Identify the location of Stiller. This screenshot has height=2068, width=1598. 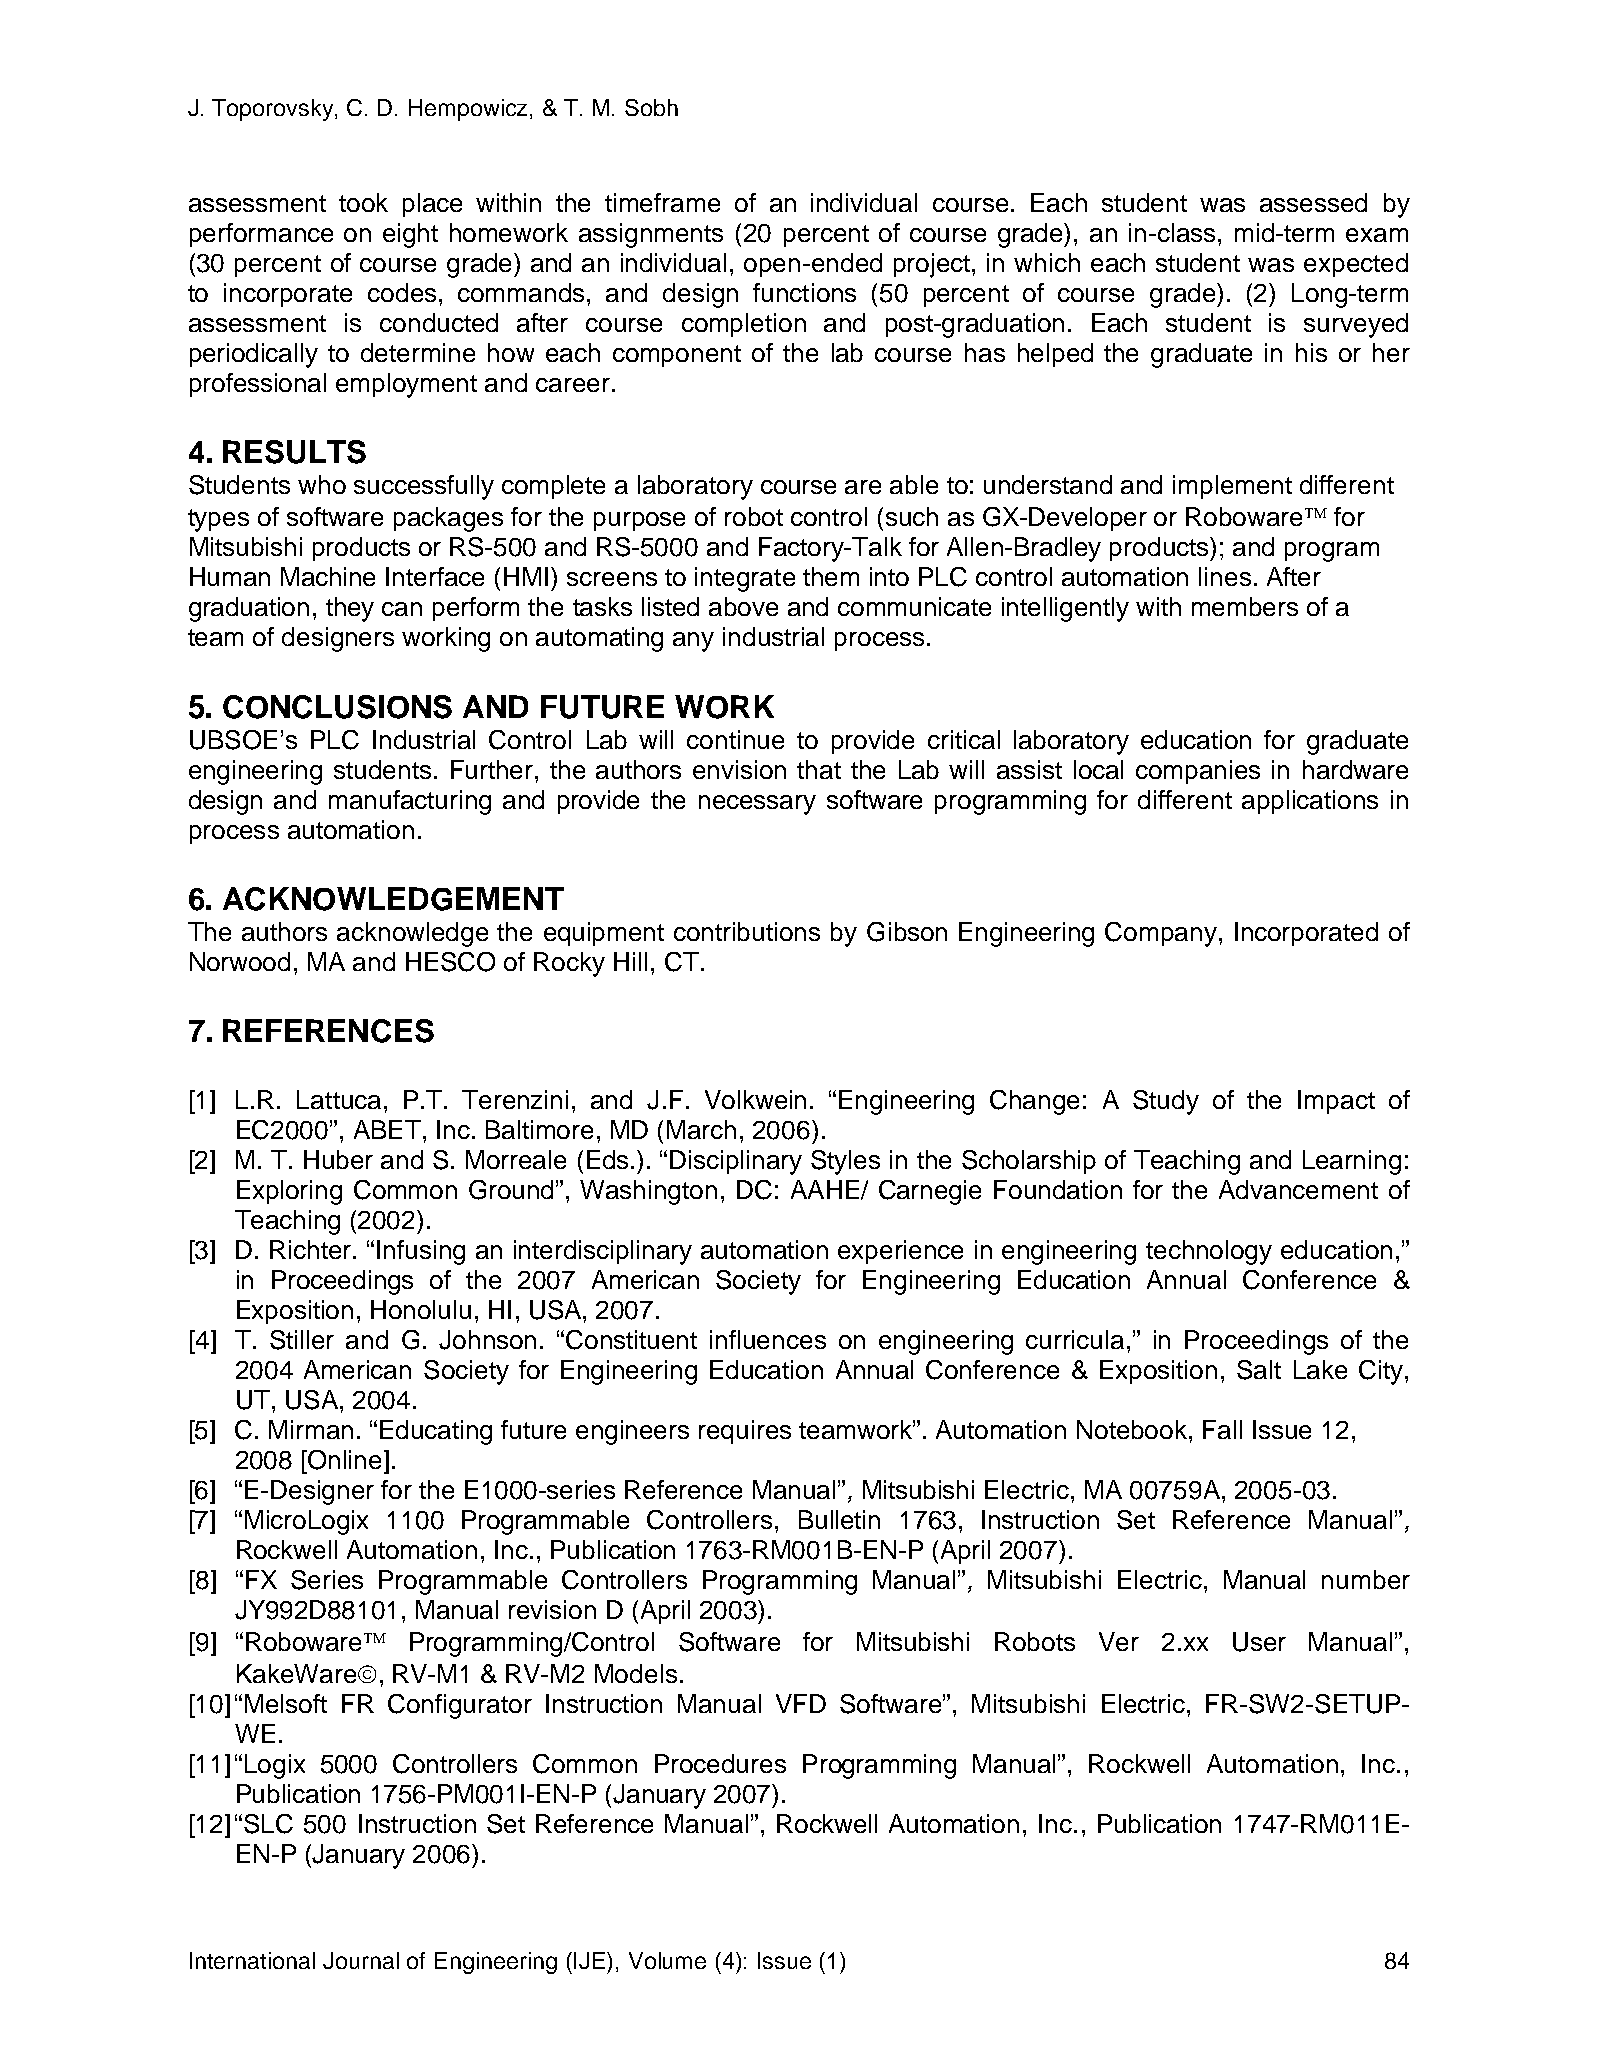
(302, 1340).
